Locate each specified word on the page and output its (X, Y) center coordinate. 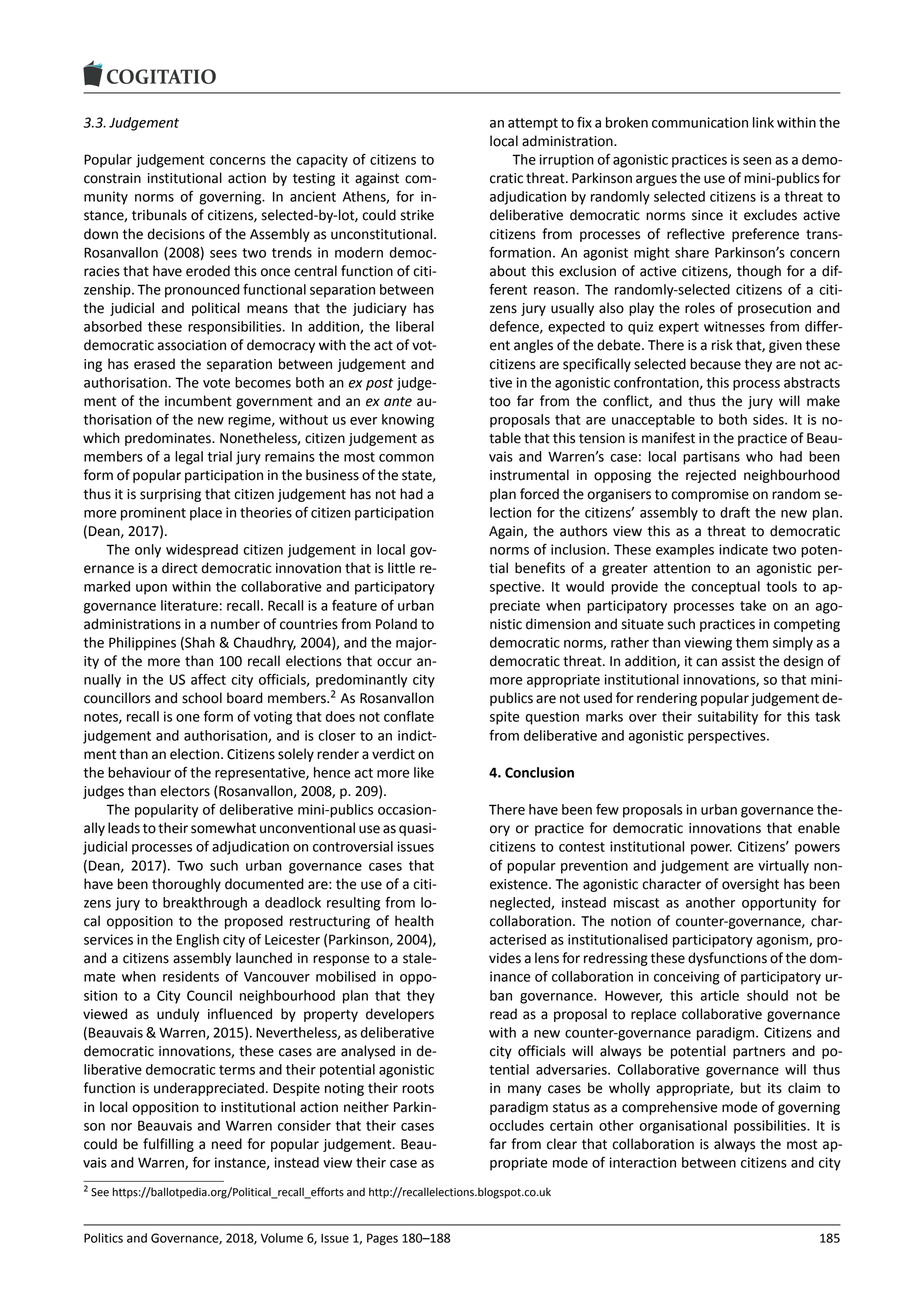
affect (208, 679)
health (414, 921)
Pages (382, 1239)
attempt (533, 124)
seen (757, 161)
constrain (112, 178)
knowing (408, 421)
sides (769, 419)
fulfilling (168, 1145)
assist (738, 661)
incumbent (198, 401)
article (719, 995)
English (198, 941)
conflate (409, 716)
